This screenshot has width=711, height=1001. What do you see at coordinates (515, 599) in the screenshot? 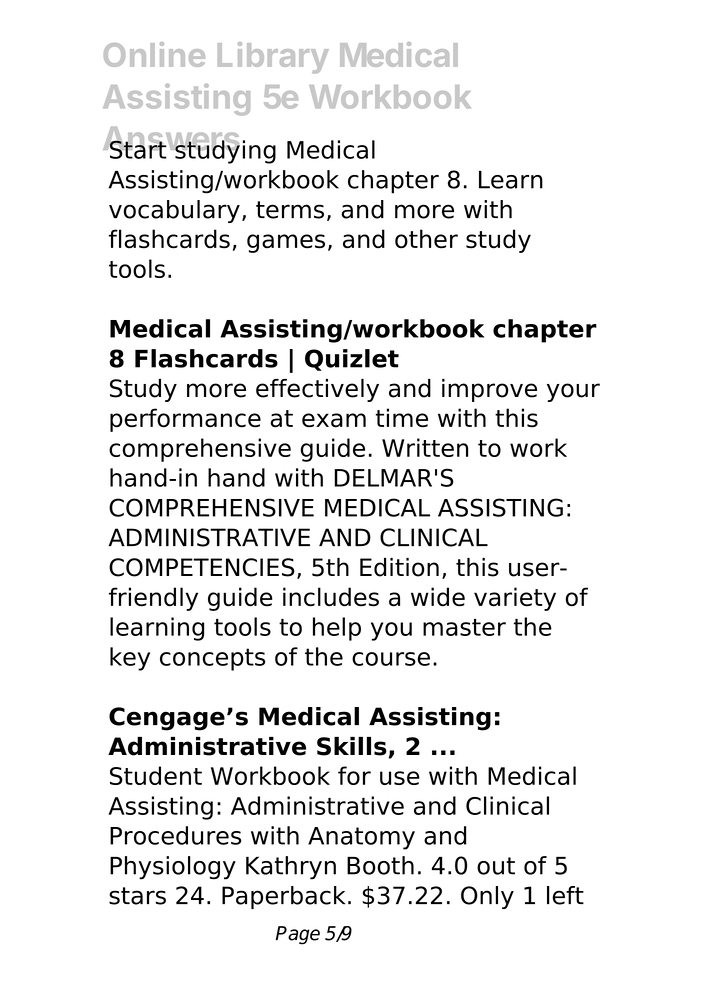
I see `variety` at bounding box center [515, 599].
